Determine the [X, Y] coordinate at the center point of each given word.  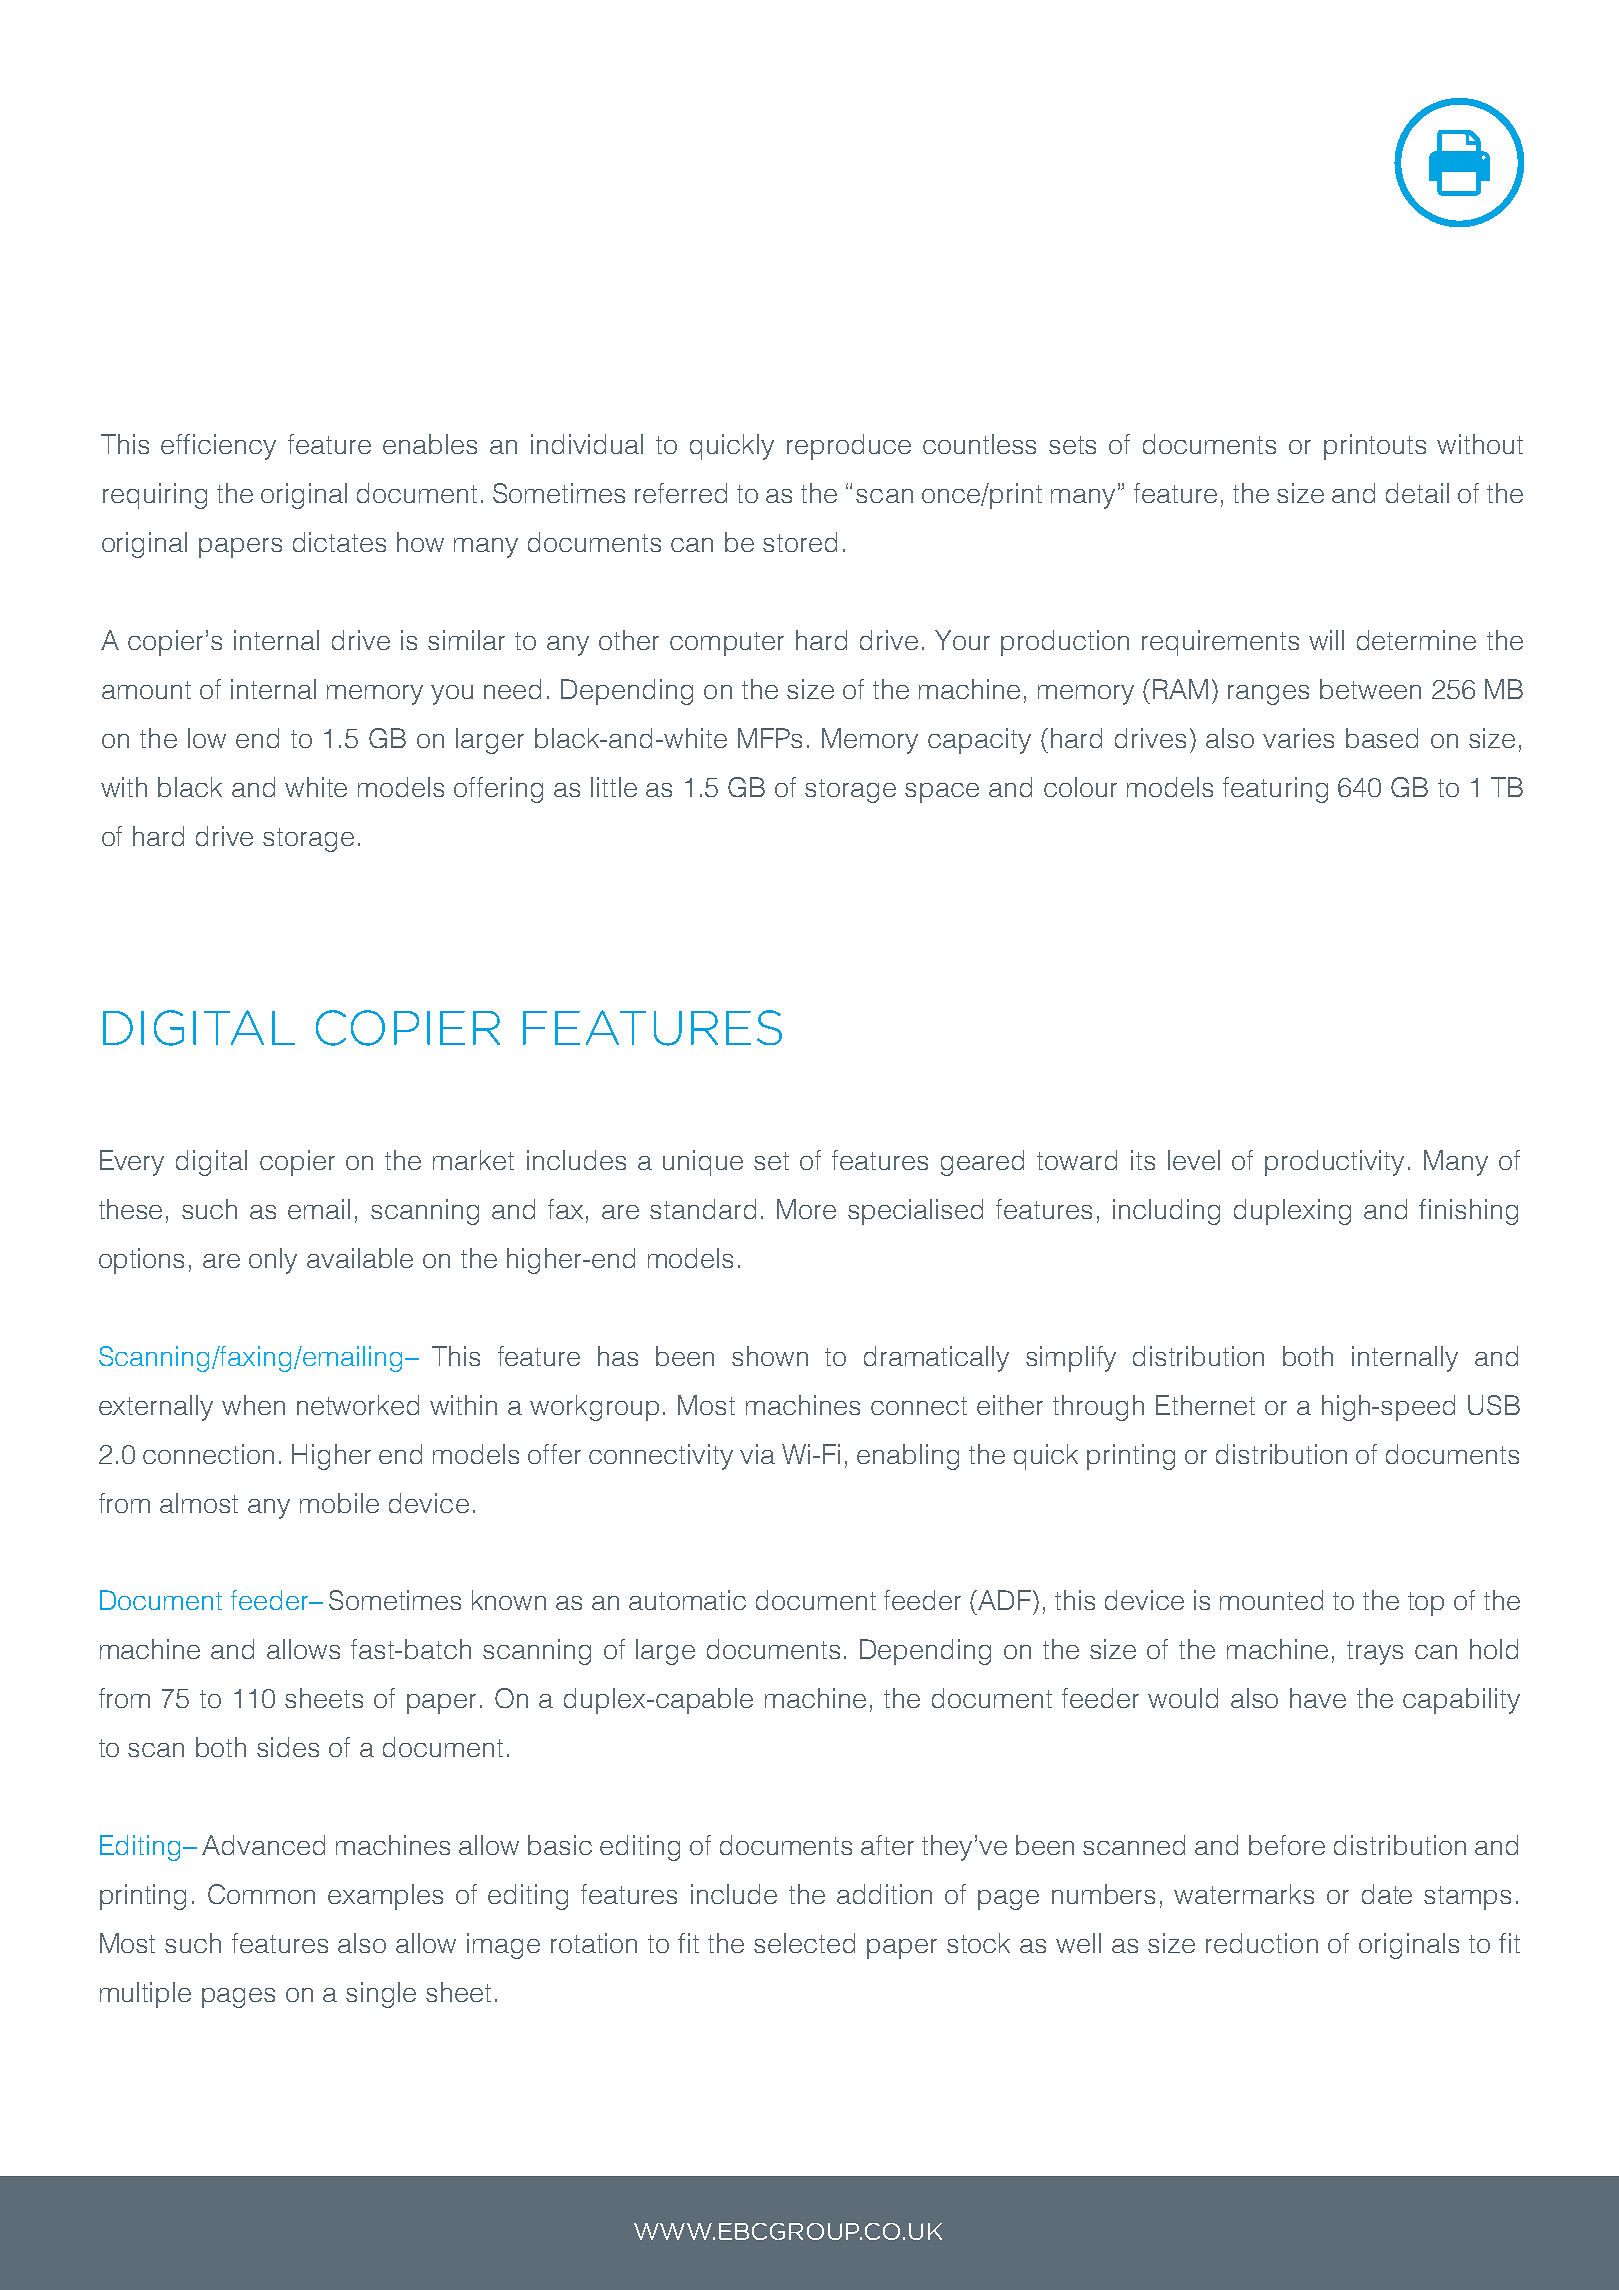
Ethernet [1205, 1405]
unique [703, 1163]
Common [261, 1894]
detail [1417, 493]
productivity [1334, 1163]
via [757, 1454]
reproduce [849, 447]
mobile [339, 1503]
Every [132, 1163]
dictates [339, 542]
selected [804, 1943]
